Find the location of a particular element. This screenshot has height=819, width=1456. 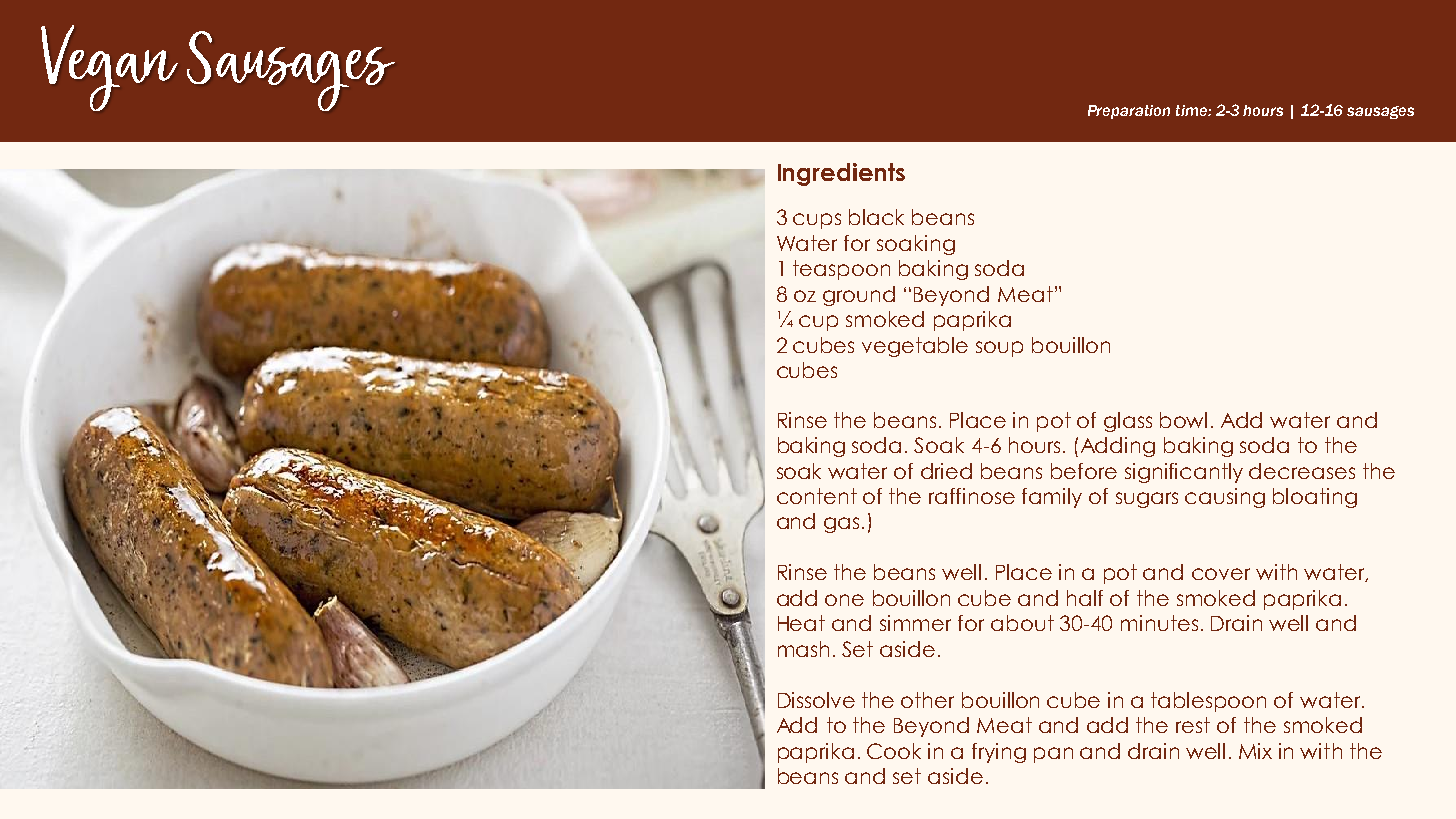

Ingredients is located at coordinates (841, 174).
